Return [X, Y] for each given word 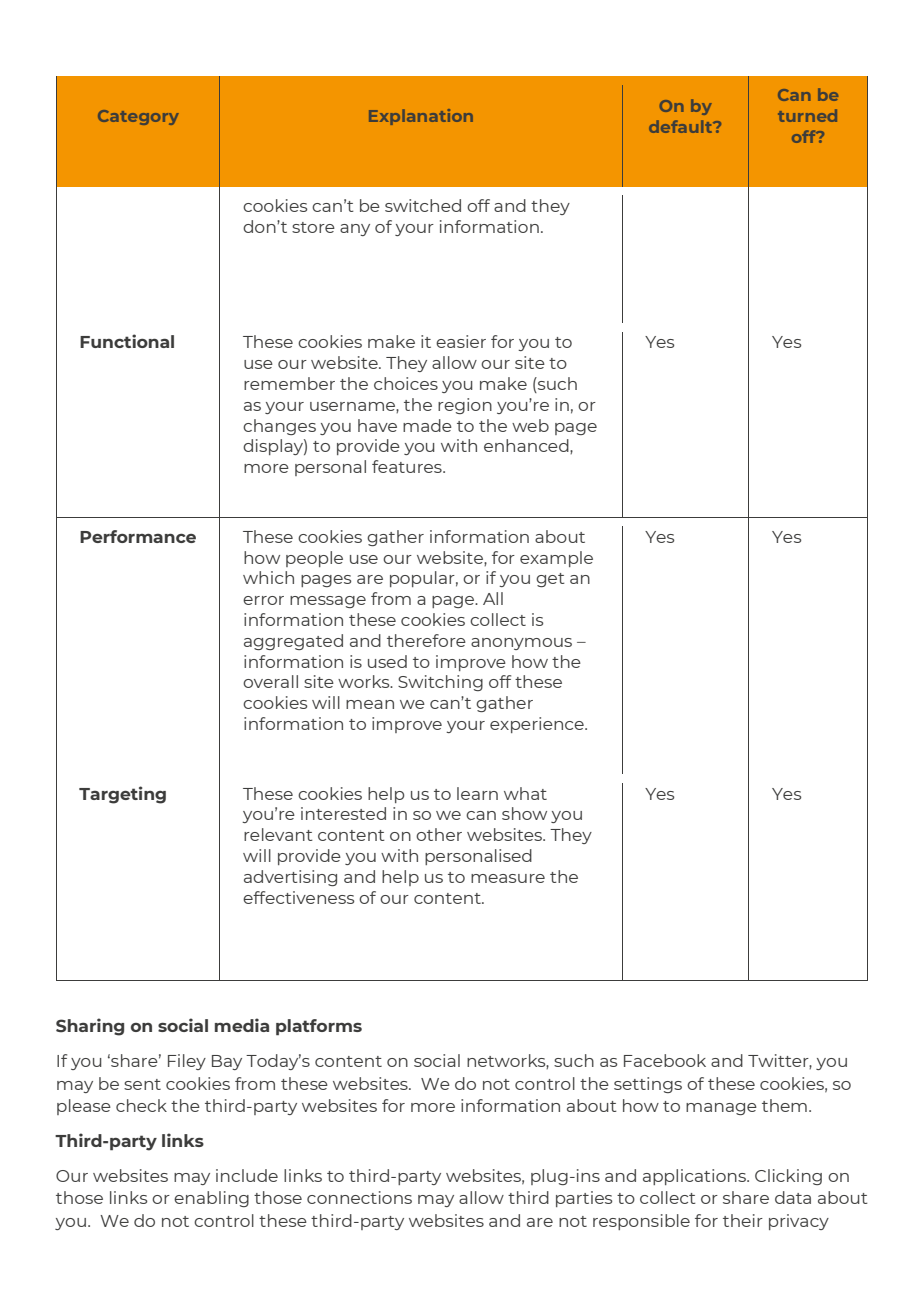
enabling [211, 1199]
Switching [440, 683]
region [465, 406]
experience [538, 725]
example [556, 559]
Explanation [421, 117]
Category [138, 117]
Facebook [665, 1060]
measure [508, 878]
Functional [127, 341]
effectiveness [298, 897]
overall [270, 681]
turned [807, 115]
